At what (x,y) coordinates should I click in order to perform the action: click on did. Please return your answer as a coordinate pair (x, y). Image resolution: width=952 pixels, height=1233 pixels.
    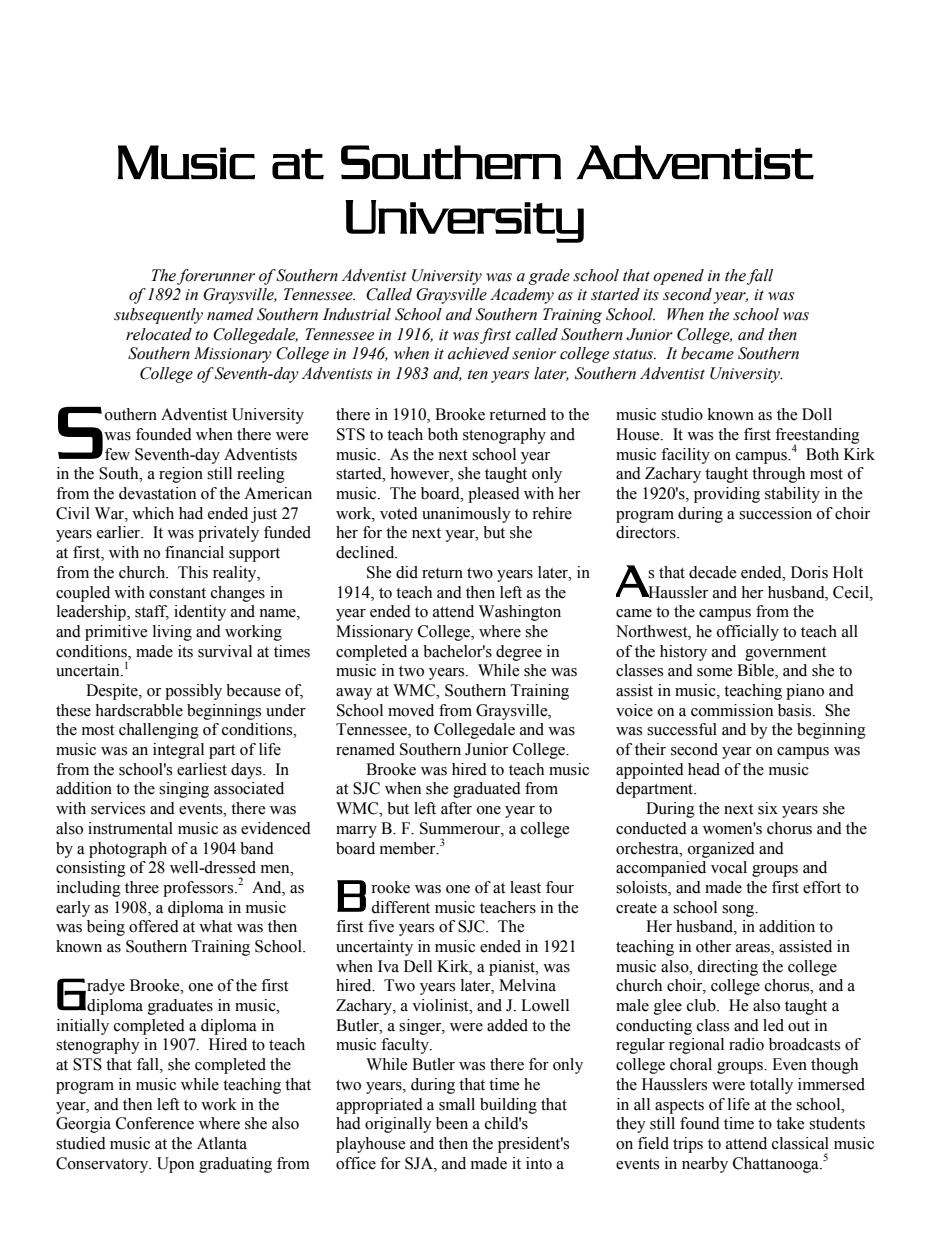
    Looking at the image, I should click on (407, 572).
